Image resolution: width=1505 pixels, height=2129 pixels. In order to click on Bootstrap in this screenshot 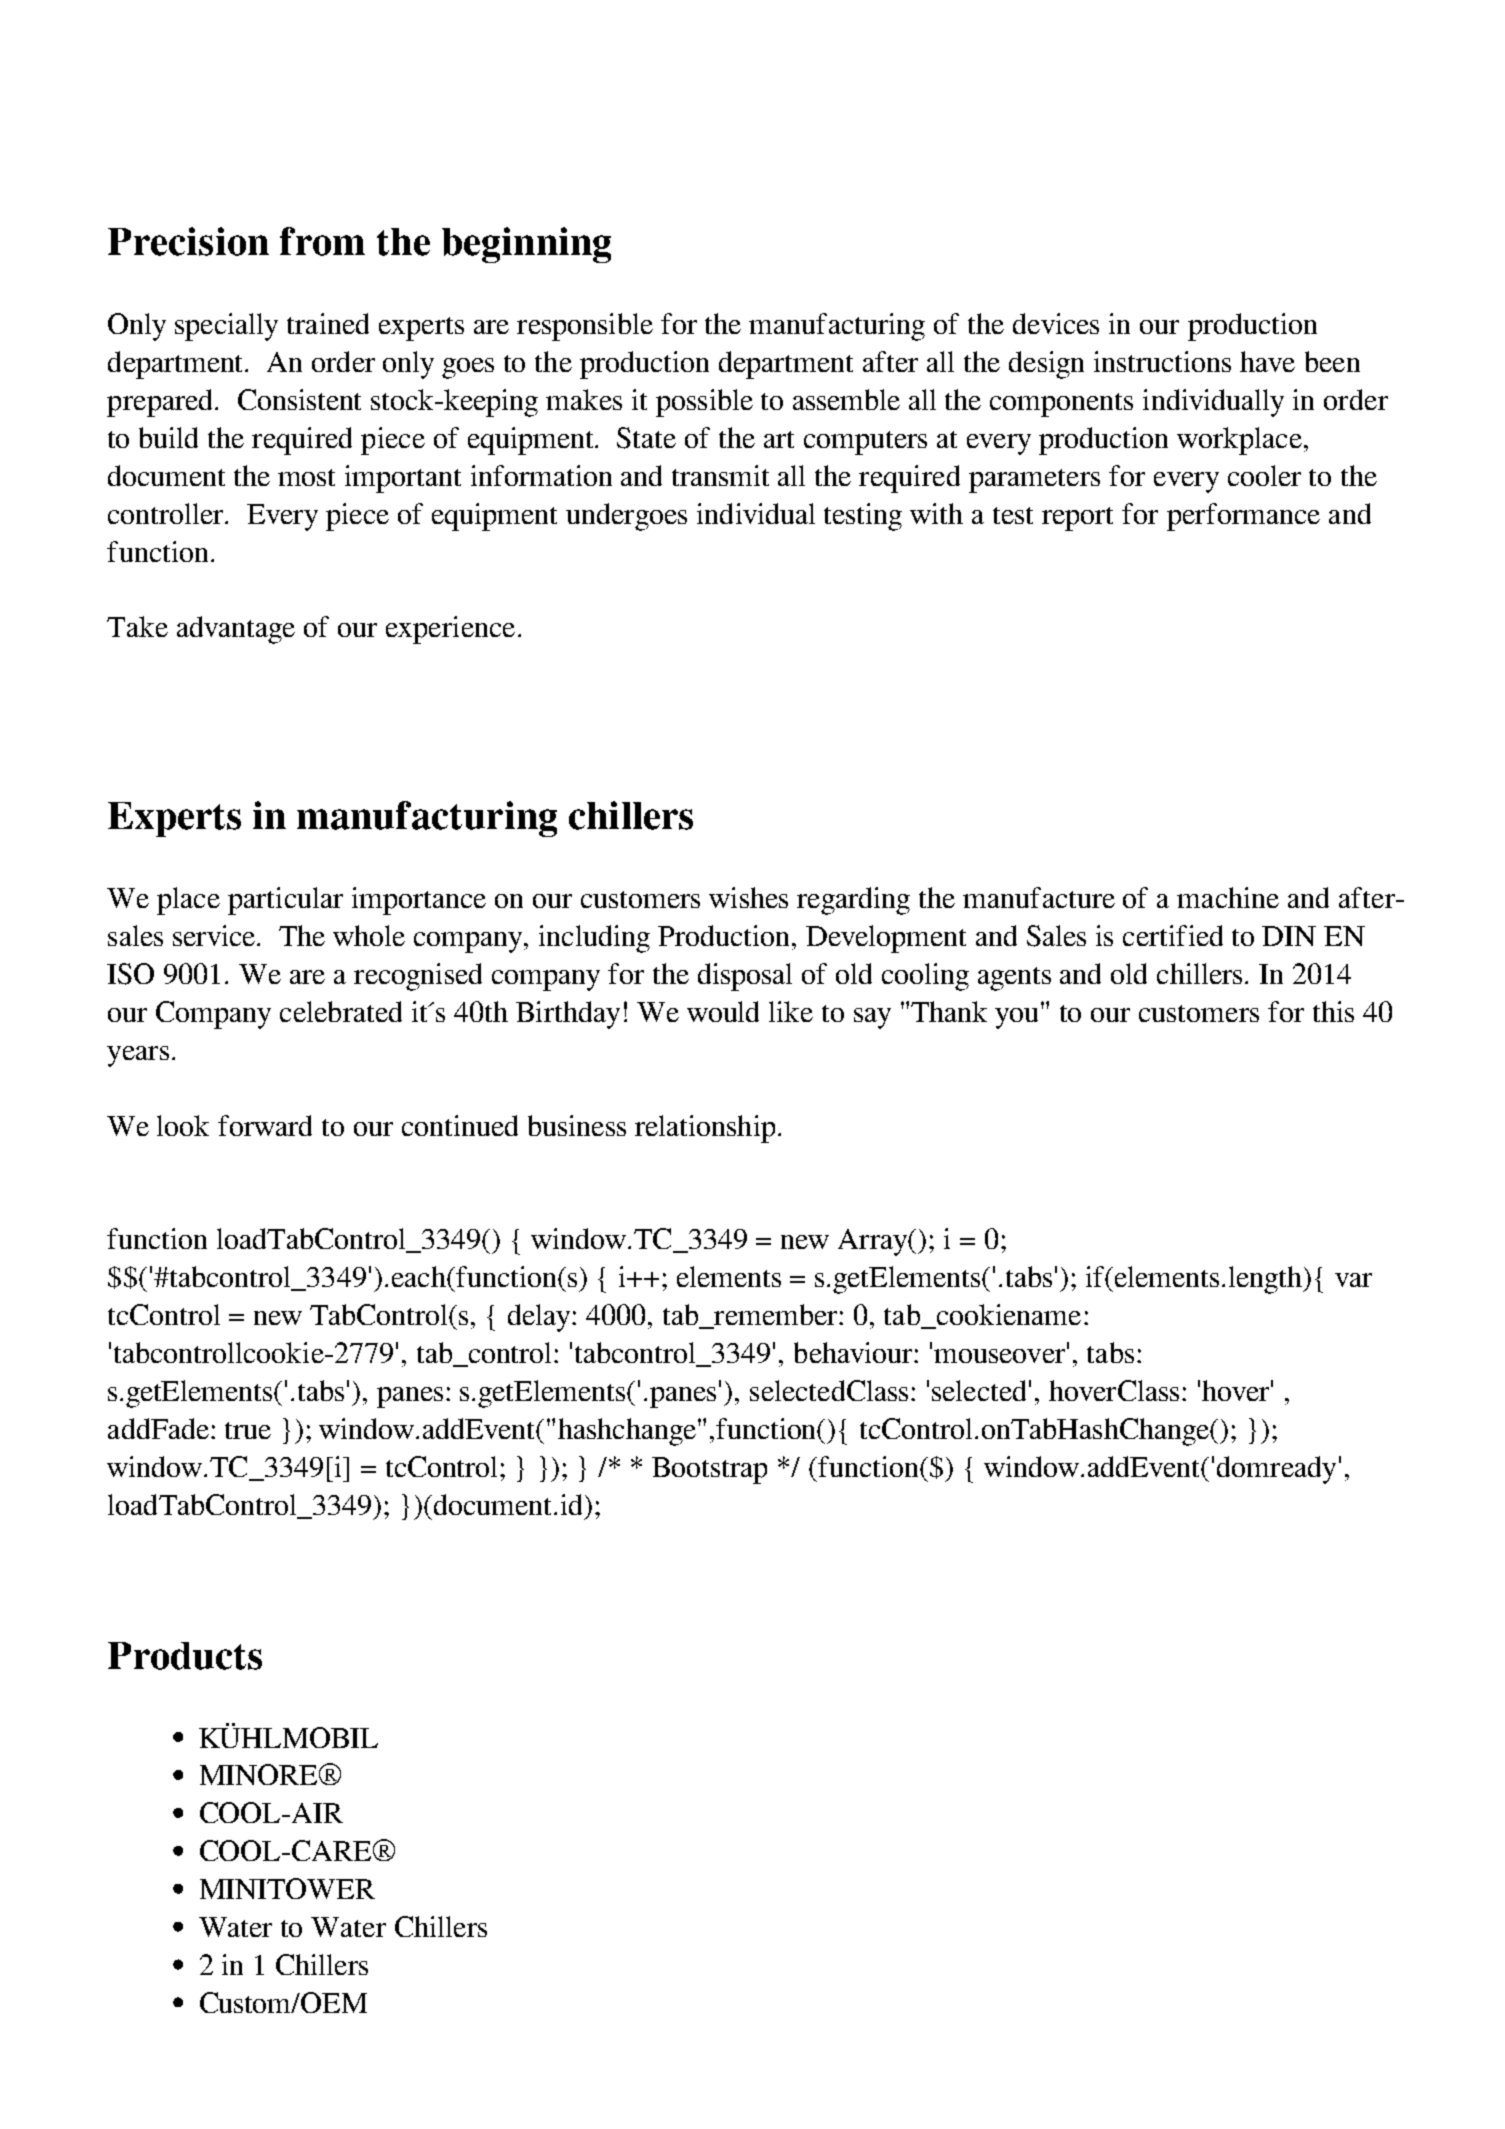, I will do `click(709, 1470)`.
